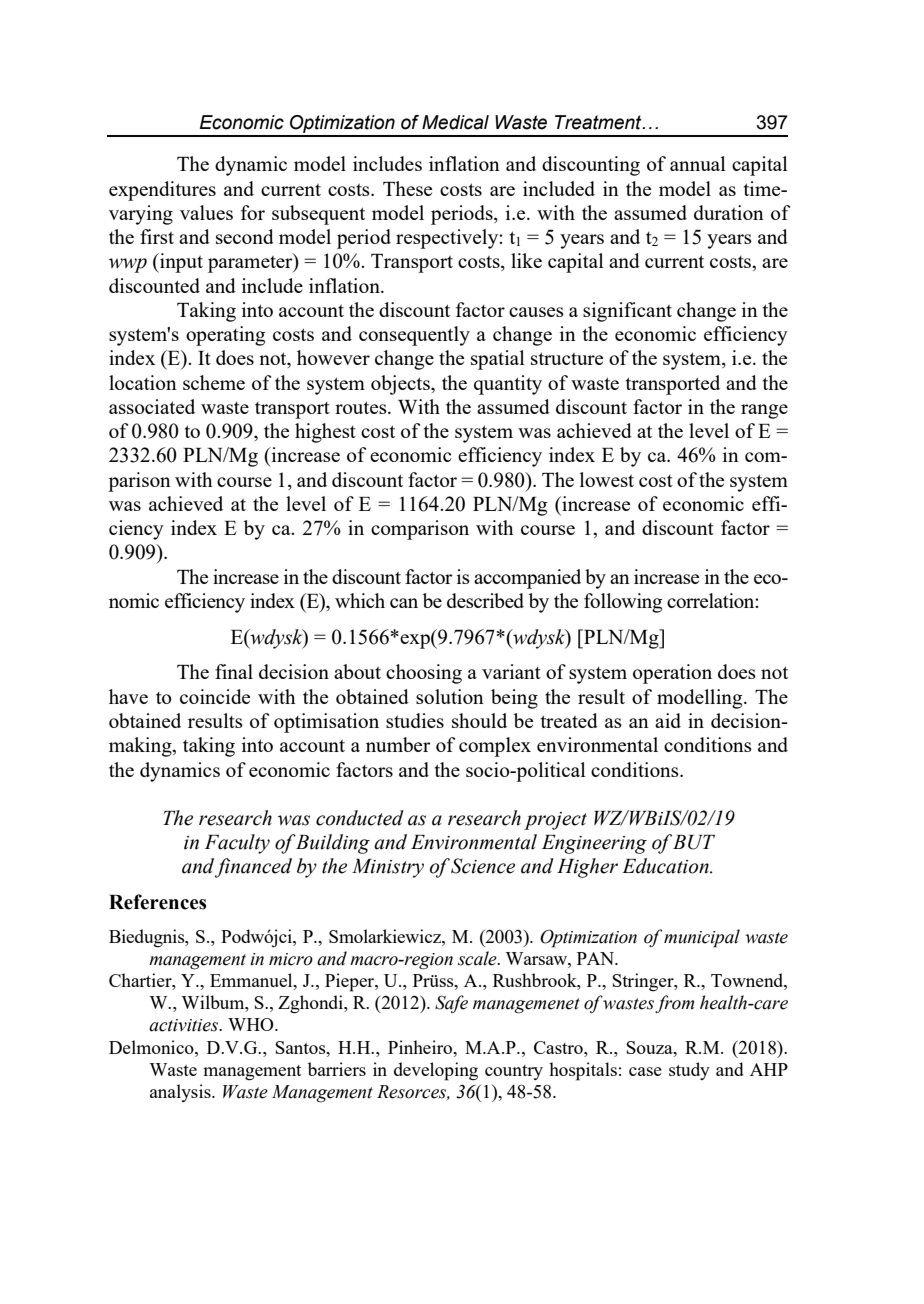 This document has width=924, height=1304. What do you see at coordinates (623, 603) in the document?
I see `following` at bounding box center [623, 603].
